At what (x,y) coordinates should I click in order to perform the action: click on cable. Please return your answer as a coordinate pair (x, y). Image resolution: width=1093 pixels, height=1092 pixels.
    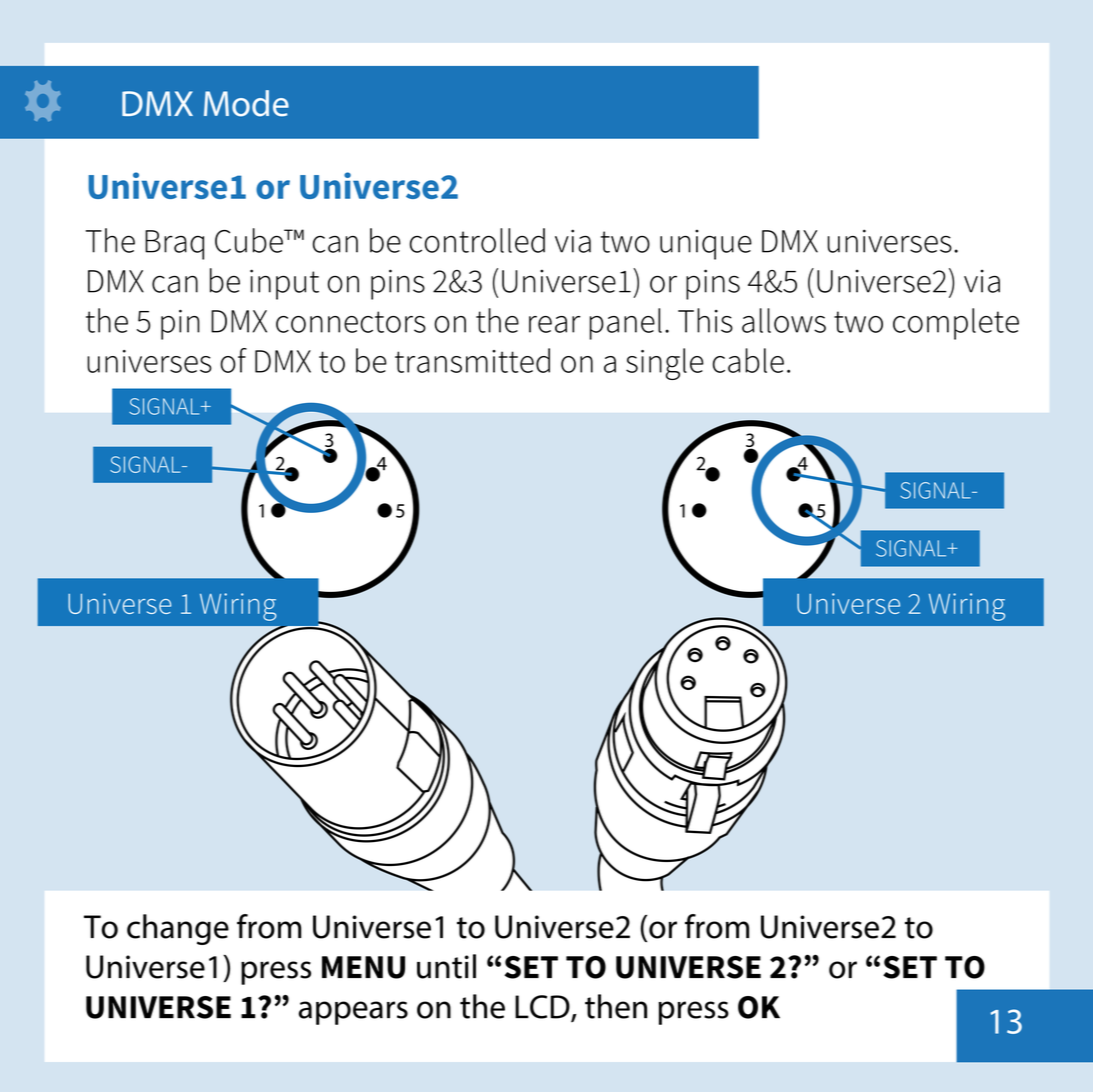
    Looking at the image, I should click on (748, 360).
